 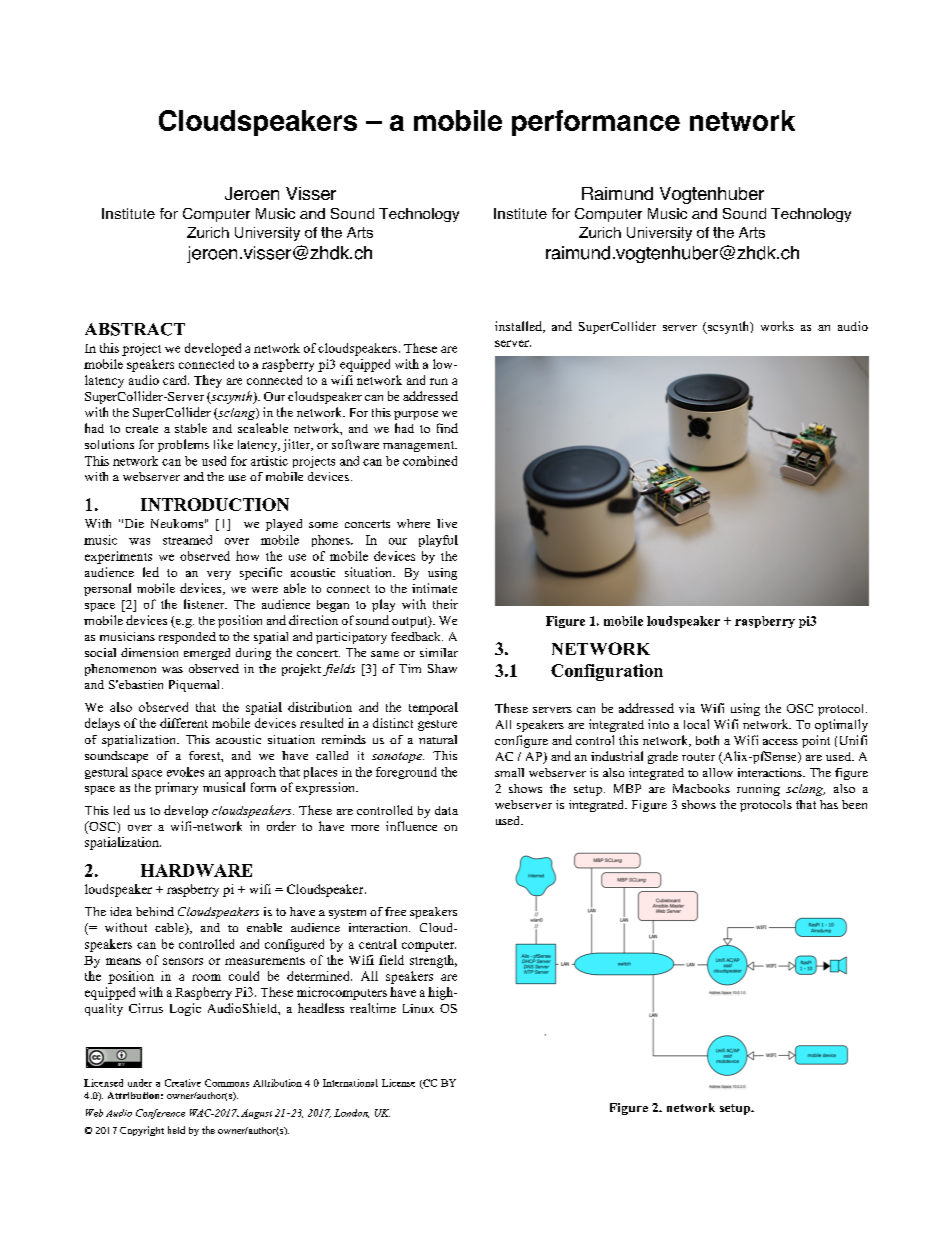 What do you see at coordinates (196, 870) in the document?
I see `HARDWARE` at bounding box center [196, 870].
